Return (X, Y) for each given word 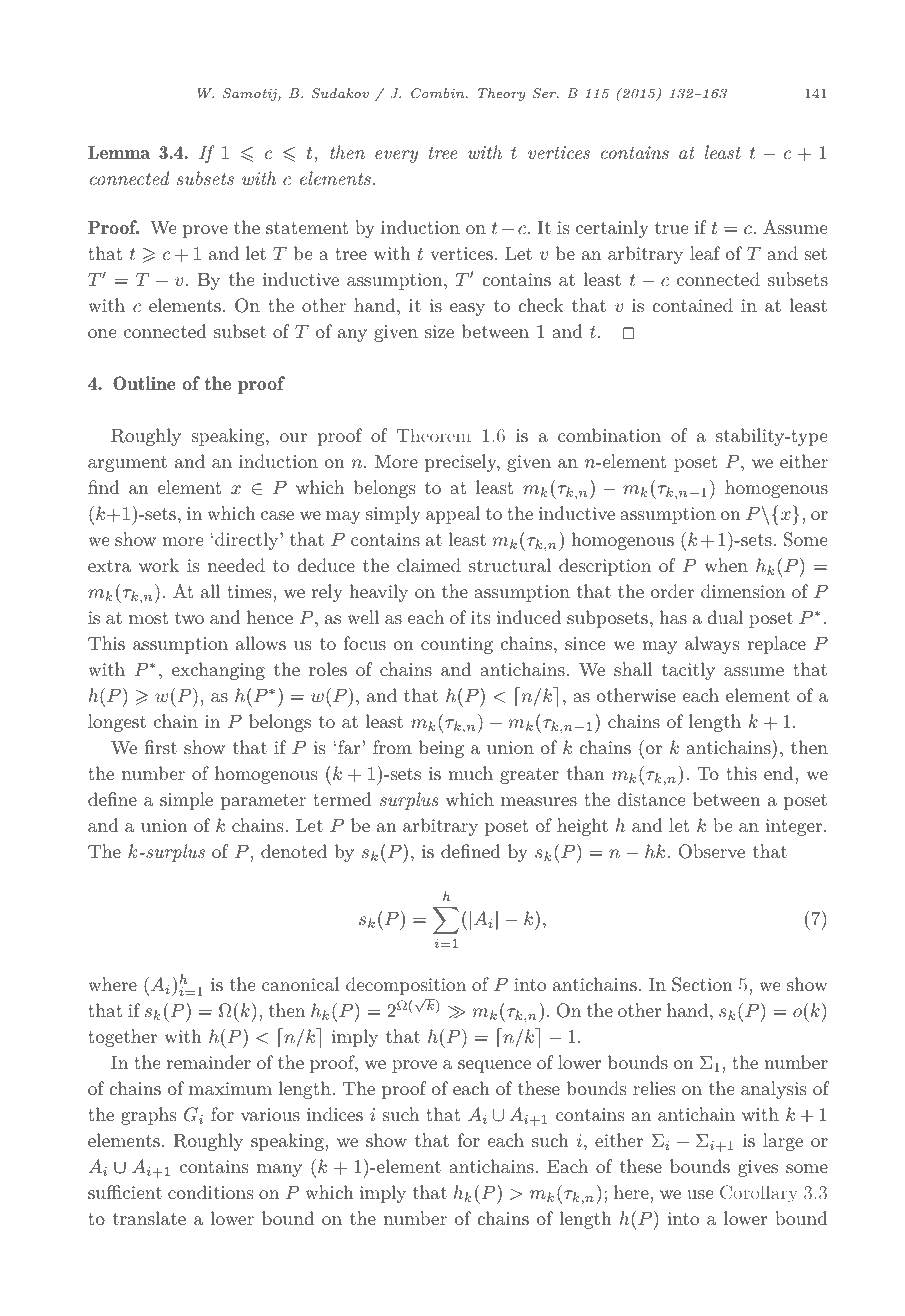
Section (702, 984)
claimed (429, 565)
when (726, 565)
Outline (144, 383)
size (439, 331)
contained (692, 305)
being (441, 749)
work (159, 565)
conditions (210, 1192)
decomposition (406, 986)
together (122, 1038)
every (396, 156)
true (671, 228)
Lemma (119, 152)
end (778, 773)
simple (186, 801)
